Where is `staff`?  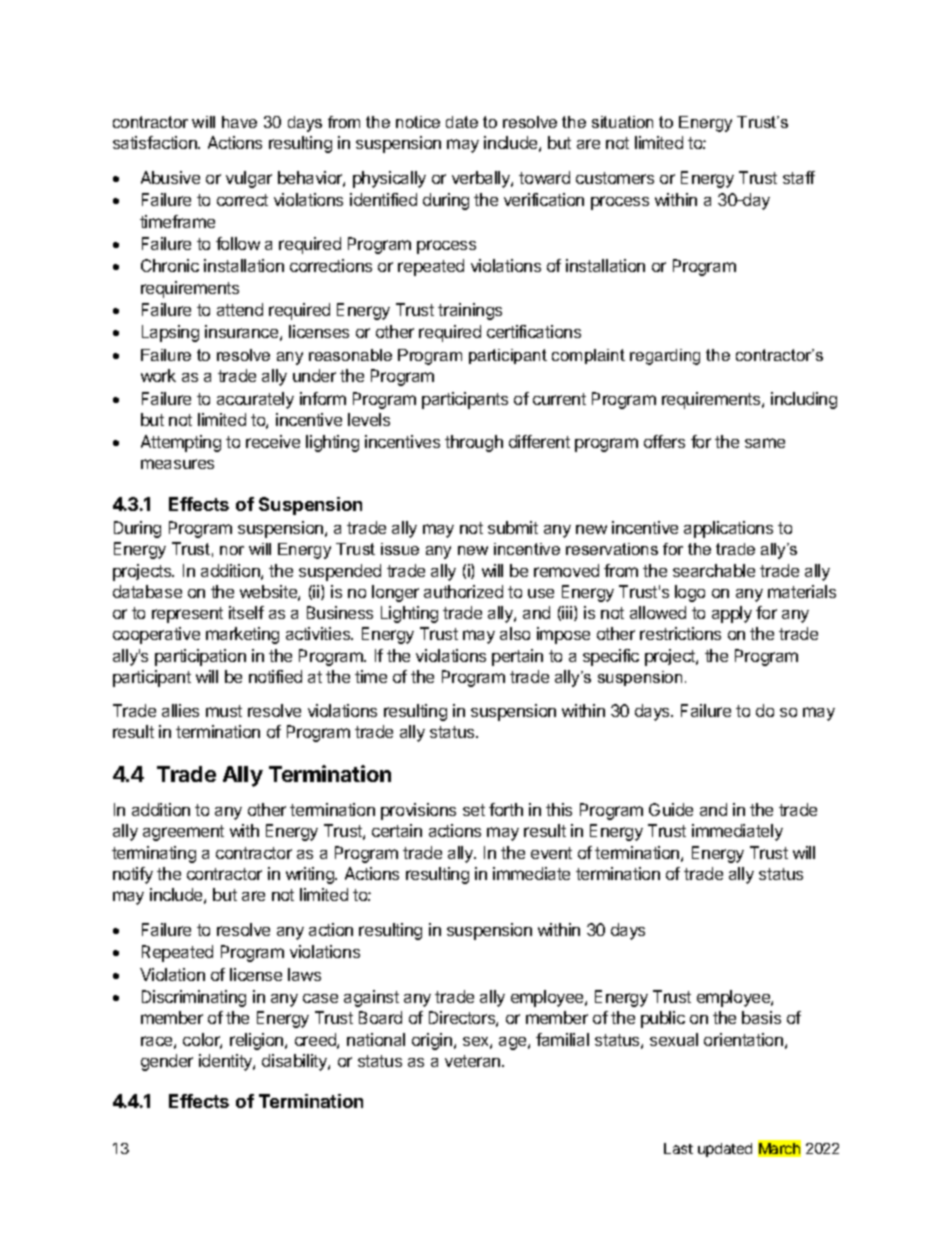
staff is located at coordinates (799, 177).
